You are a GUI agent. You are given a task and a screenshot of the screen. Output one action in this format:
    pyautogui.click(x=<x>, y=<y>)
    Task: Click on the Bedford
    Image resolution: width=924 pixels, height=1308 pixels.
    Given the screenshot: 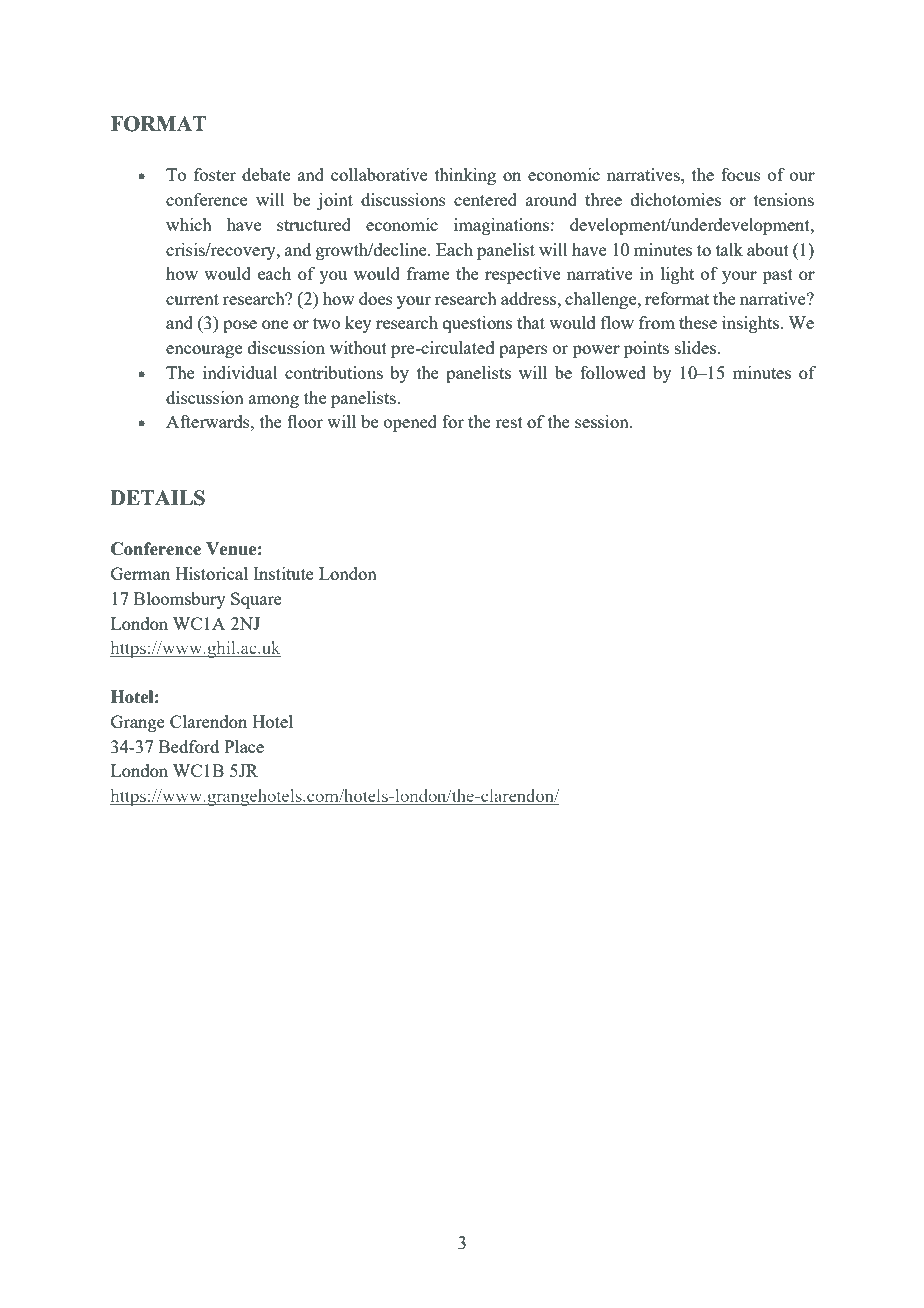 What is the action you would take?
    pyautogui.click(x=189, y=746)
